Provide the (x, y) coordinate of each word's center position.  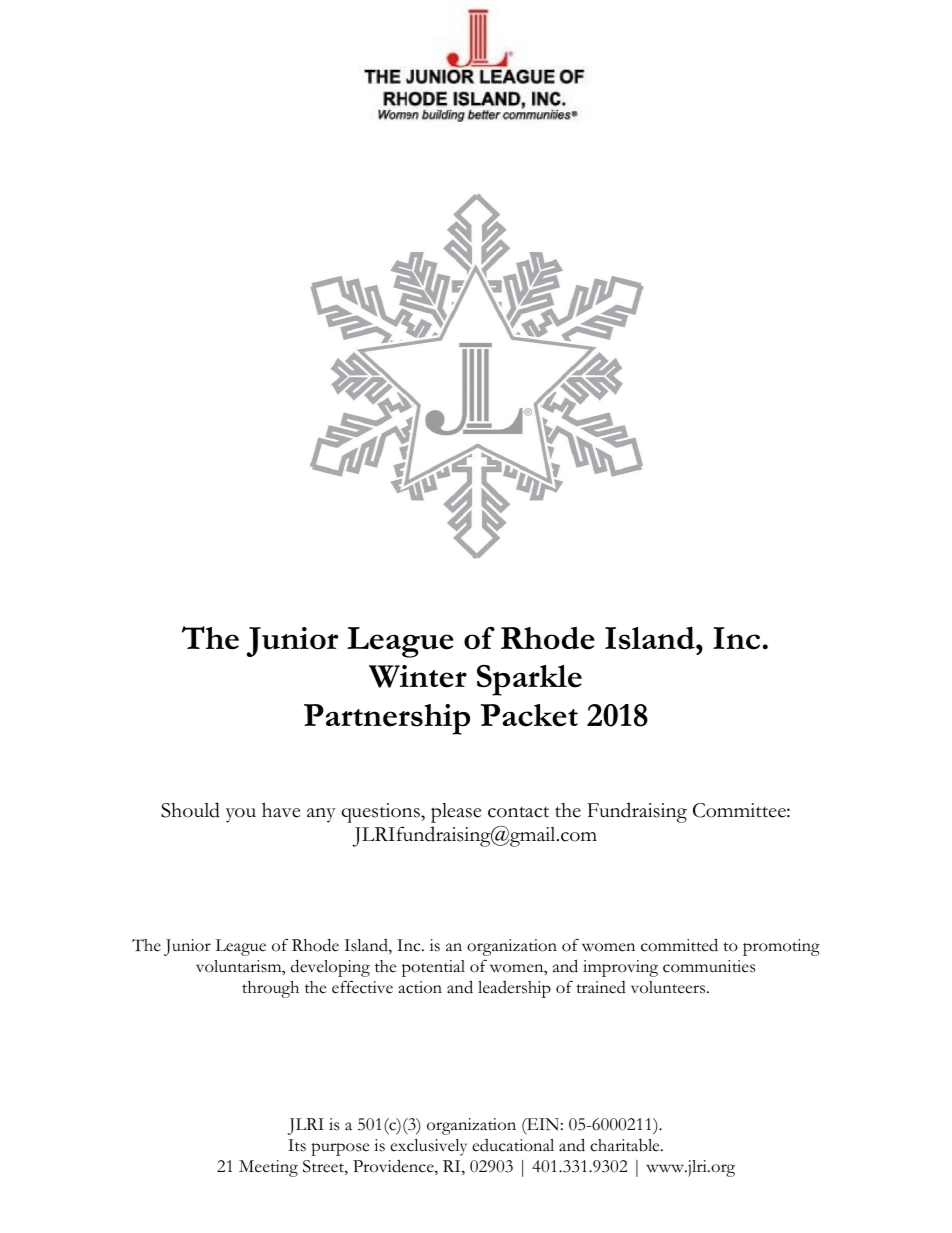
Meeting (268, 1168)
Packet (529, 715)
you (241, 815)
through (270, 989)
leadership (514, 989)
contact (518, 812)
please (456, 813)
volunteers (669, 987)
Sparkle (529, 680)
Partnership (387, 719)
